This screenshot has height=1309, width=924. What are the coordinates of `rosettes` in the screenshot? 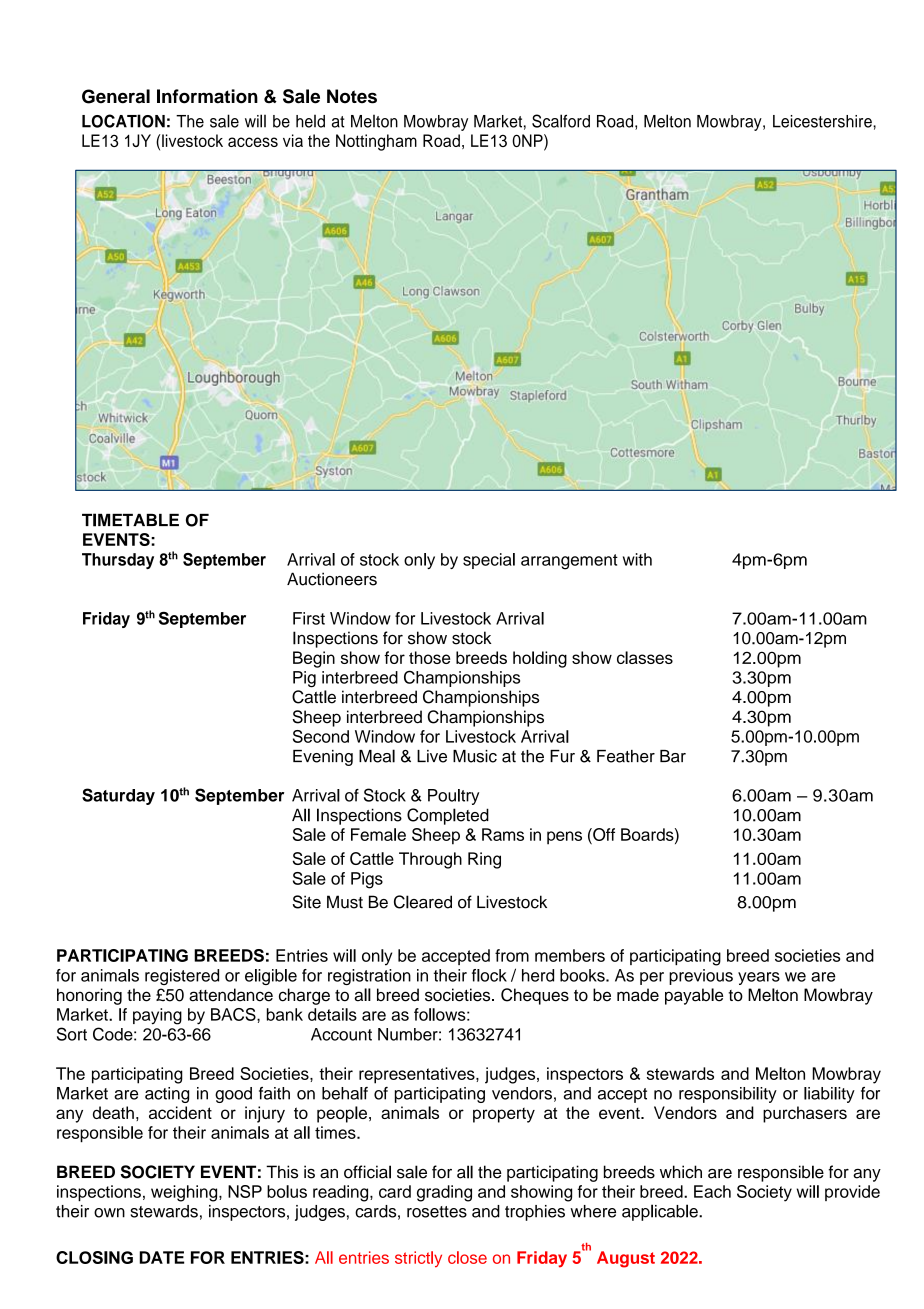 It's located at (437, 1212).
